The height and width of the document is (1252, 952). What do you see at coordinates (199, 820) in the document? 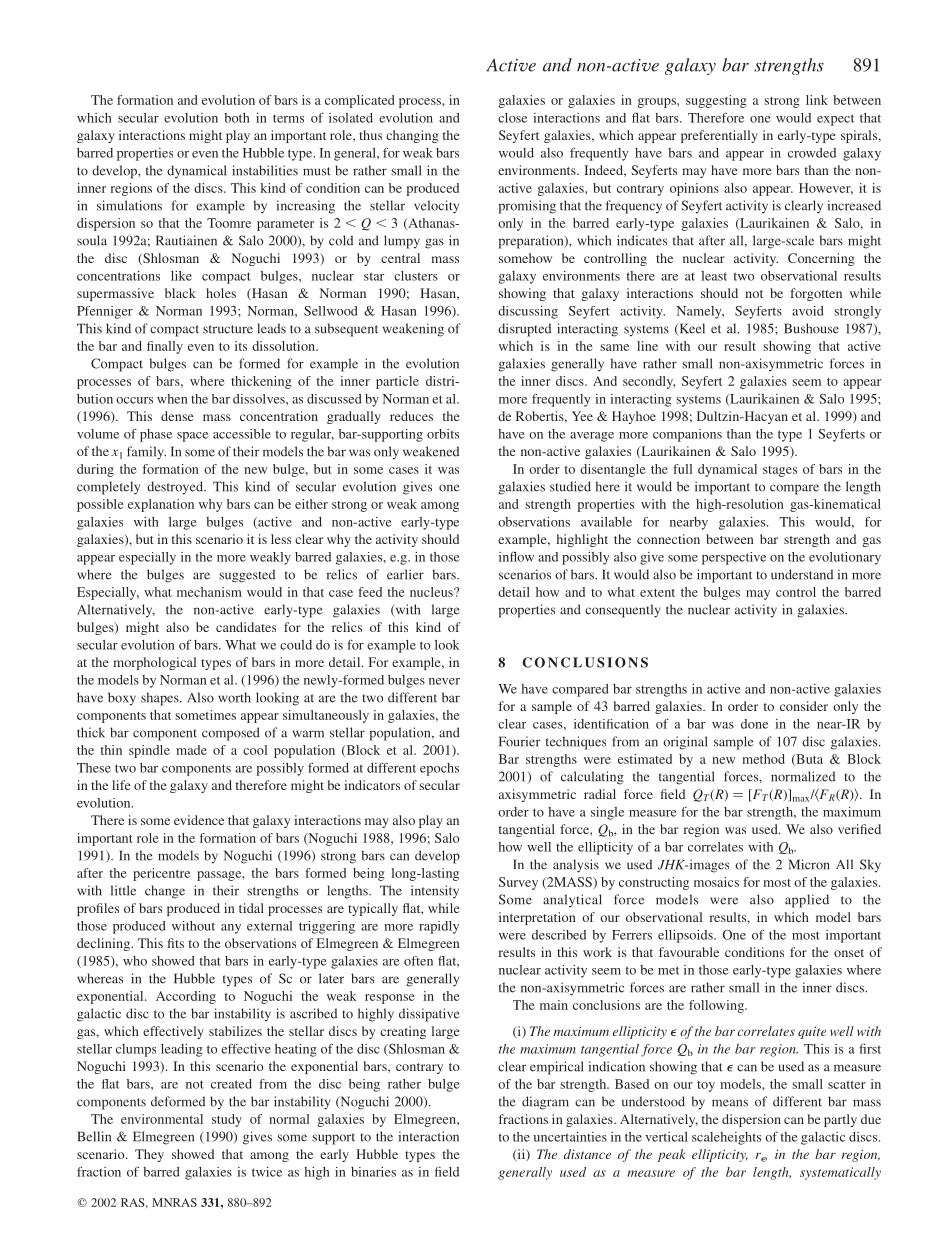
I see `evidence` at bounding box center [199, 820].
